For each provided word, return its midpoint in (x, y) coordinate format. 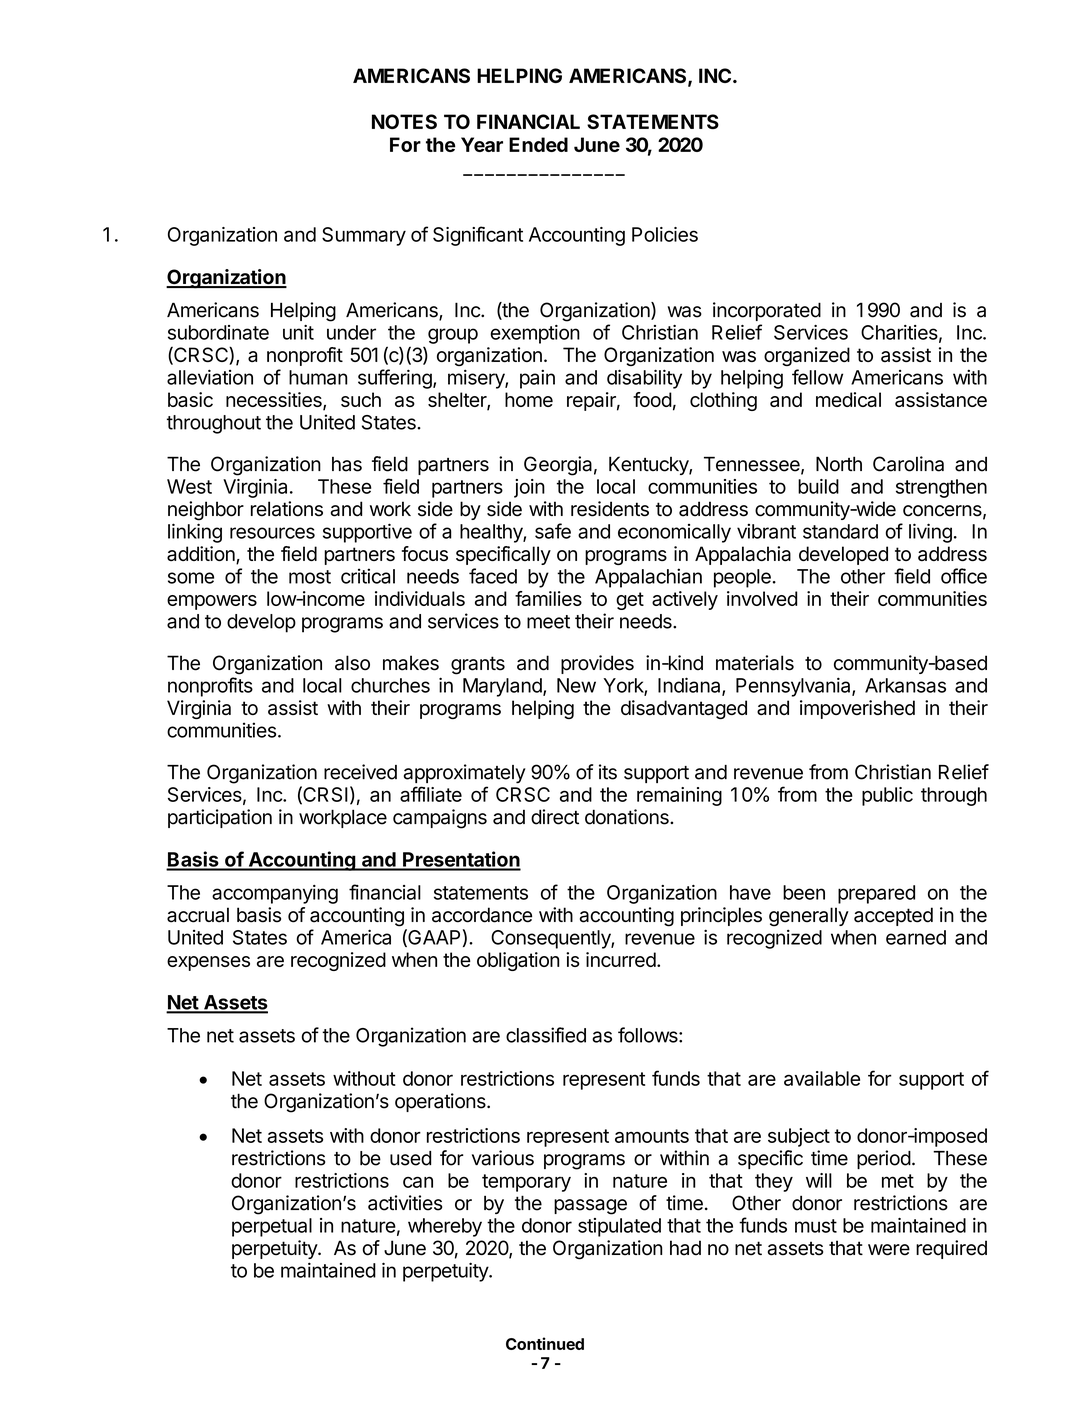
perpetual (272, 1227)
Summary (364, 236)
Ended (538, 144)
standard (840, 531)
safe (553, 531)
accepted (893, 916)
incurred (621, 959)
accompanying (275, 894)
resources (272, 533)
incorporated (767, 311)
